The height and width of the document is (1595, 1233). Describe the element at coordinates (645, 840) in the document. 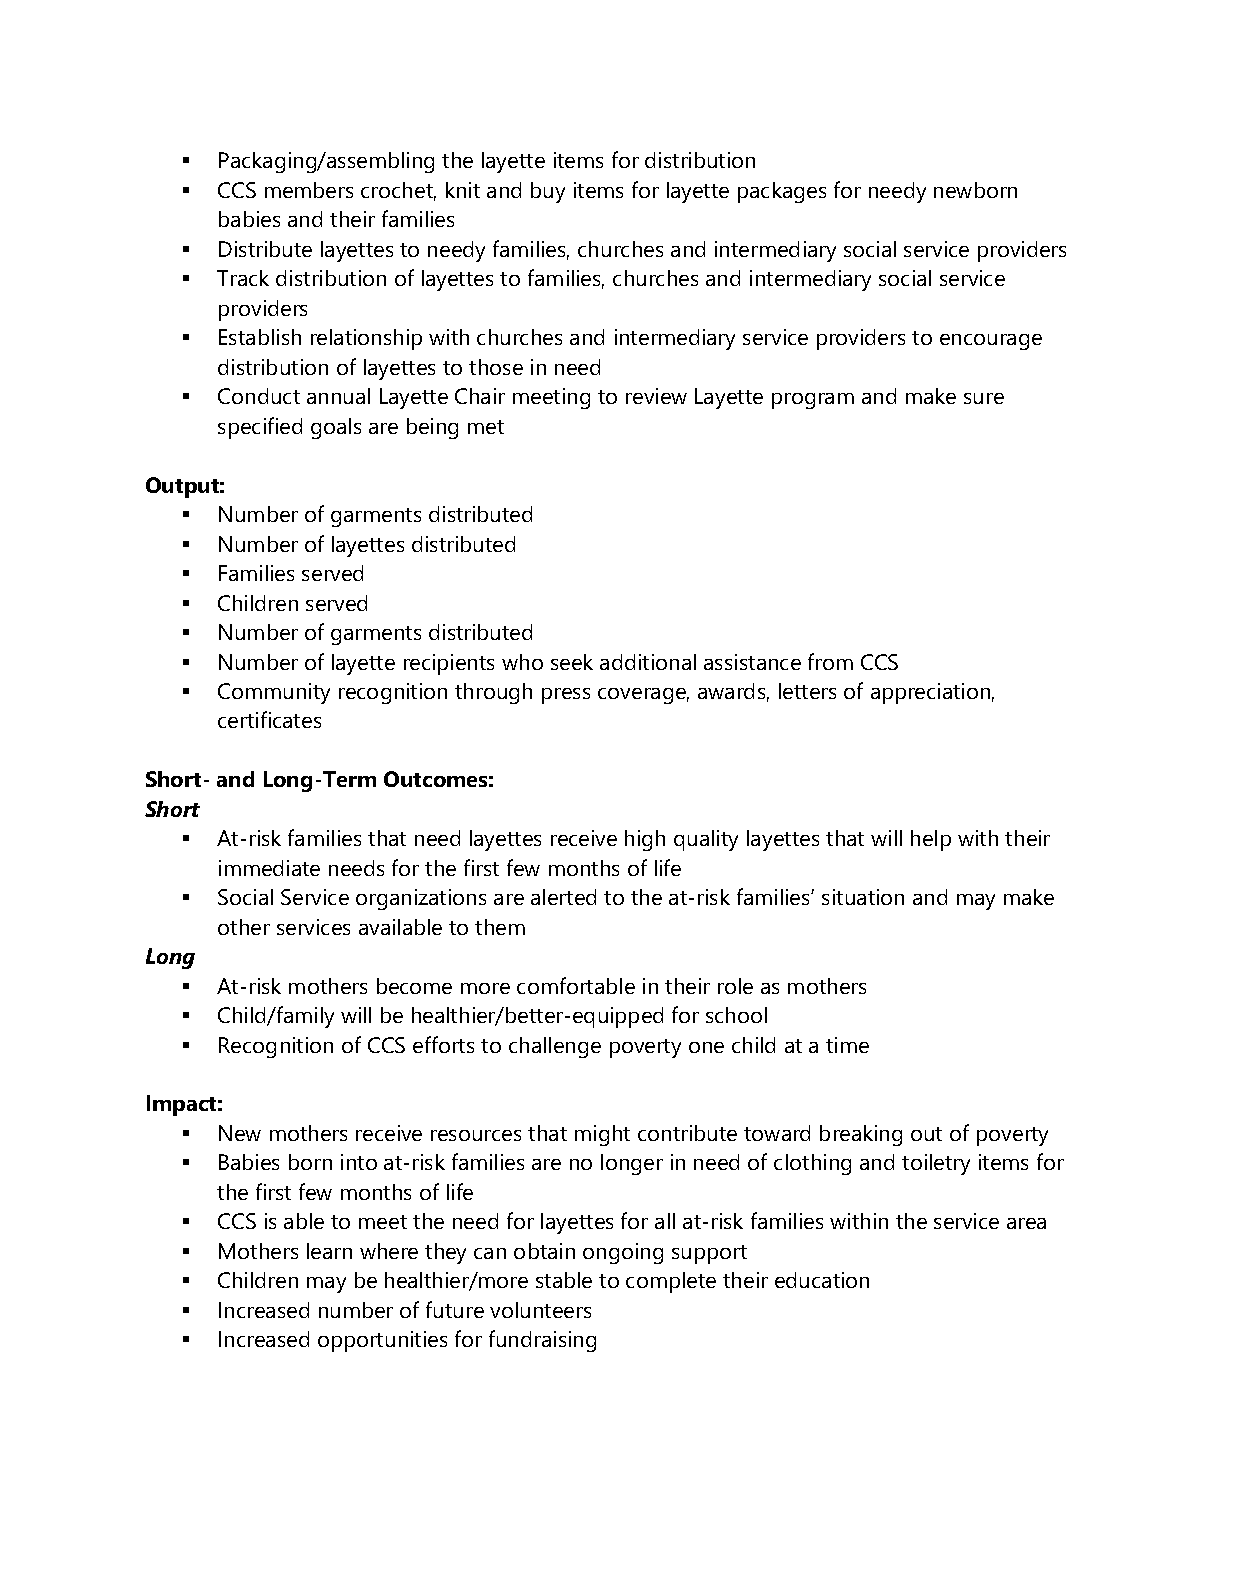

I see `high` at that location.
